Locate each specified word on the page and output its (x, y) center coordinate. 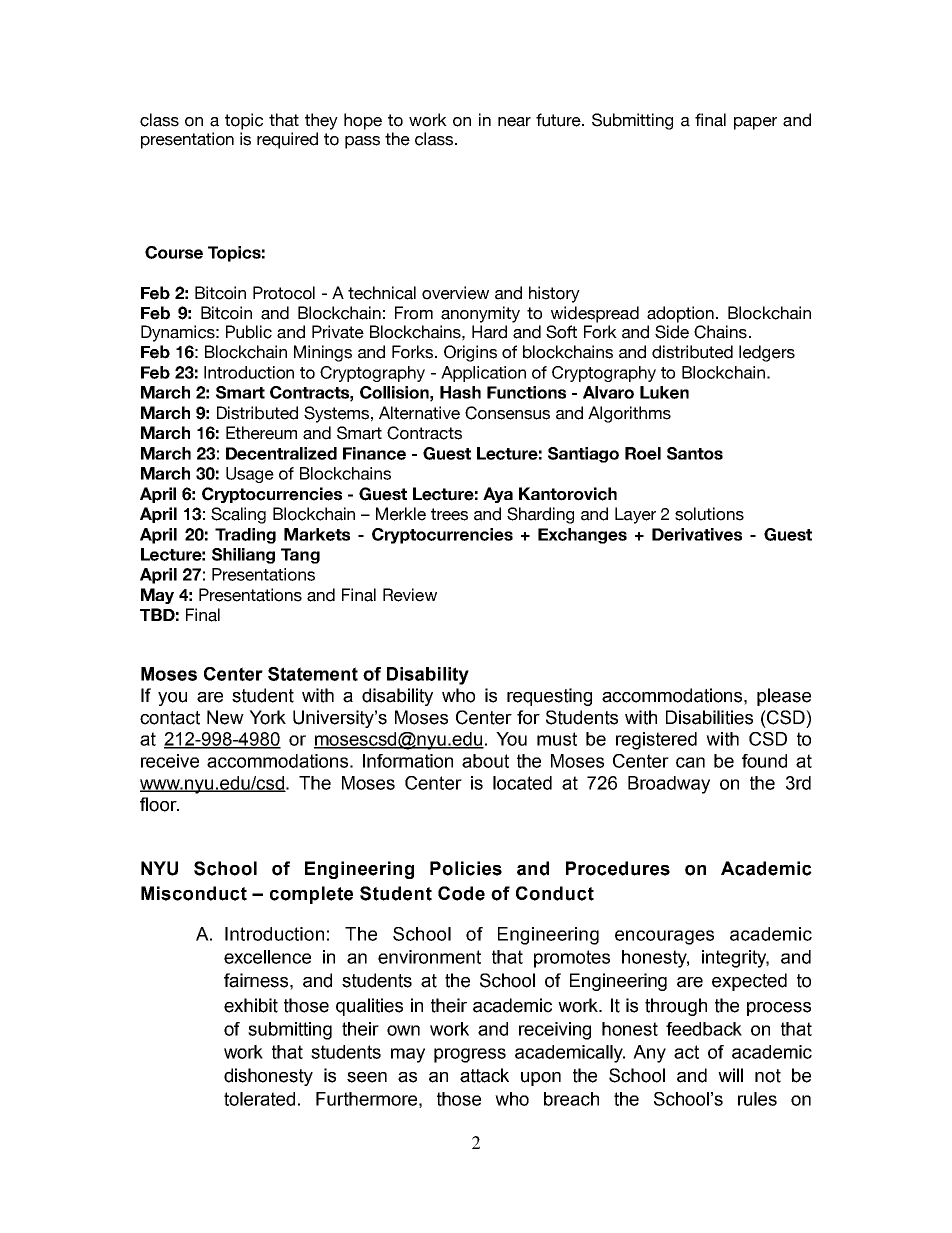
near (514, 122)
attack (484, 1075)
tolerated (259, 1099)
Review (410, 595)
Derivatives (697, 534)
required (287, 140)
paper (755, 123)
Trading (245, 536)
